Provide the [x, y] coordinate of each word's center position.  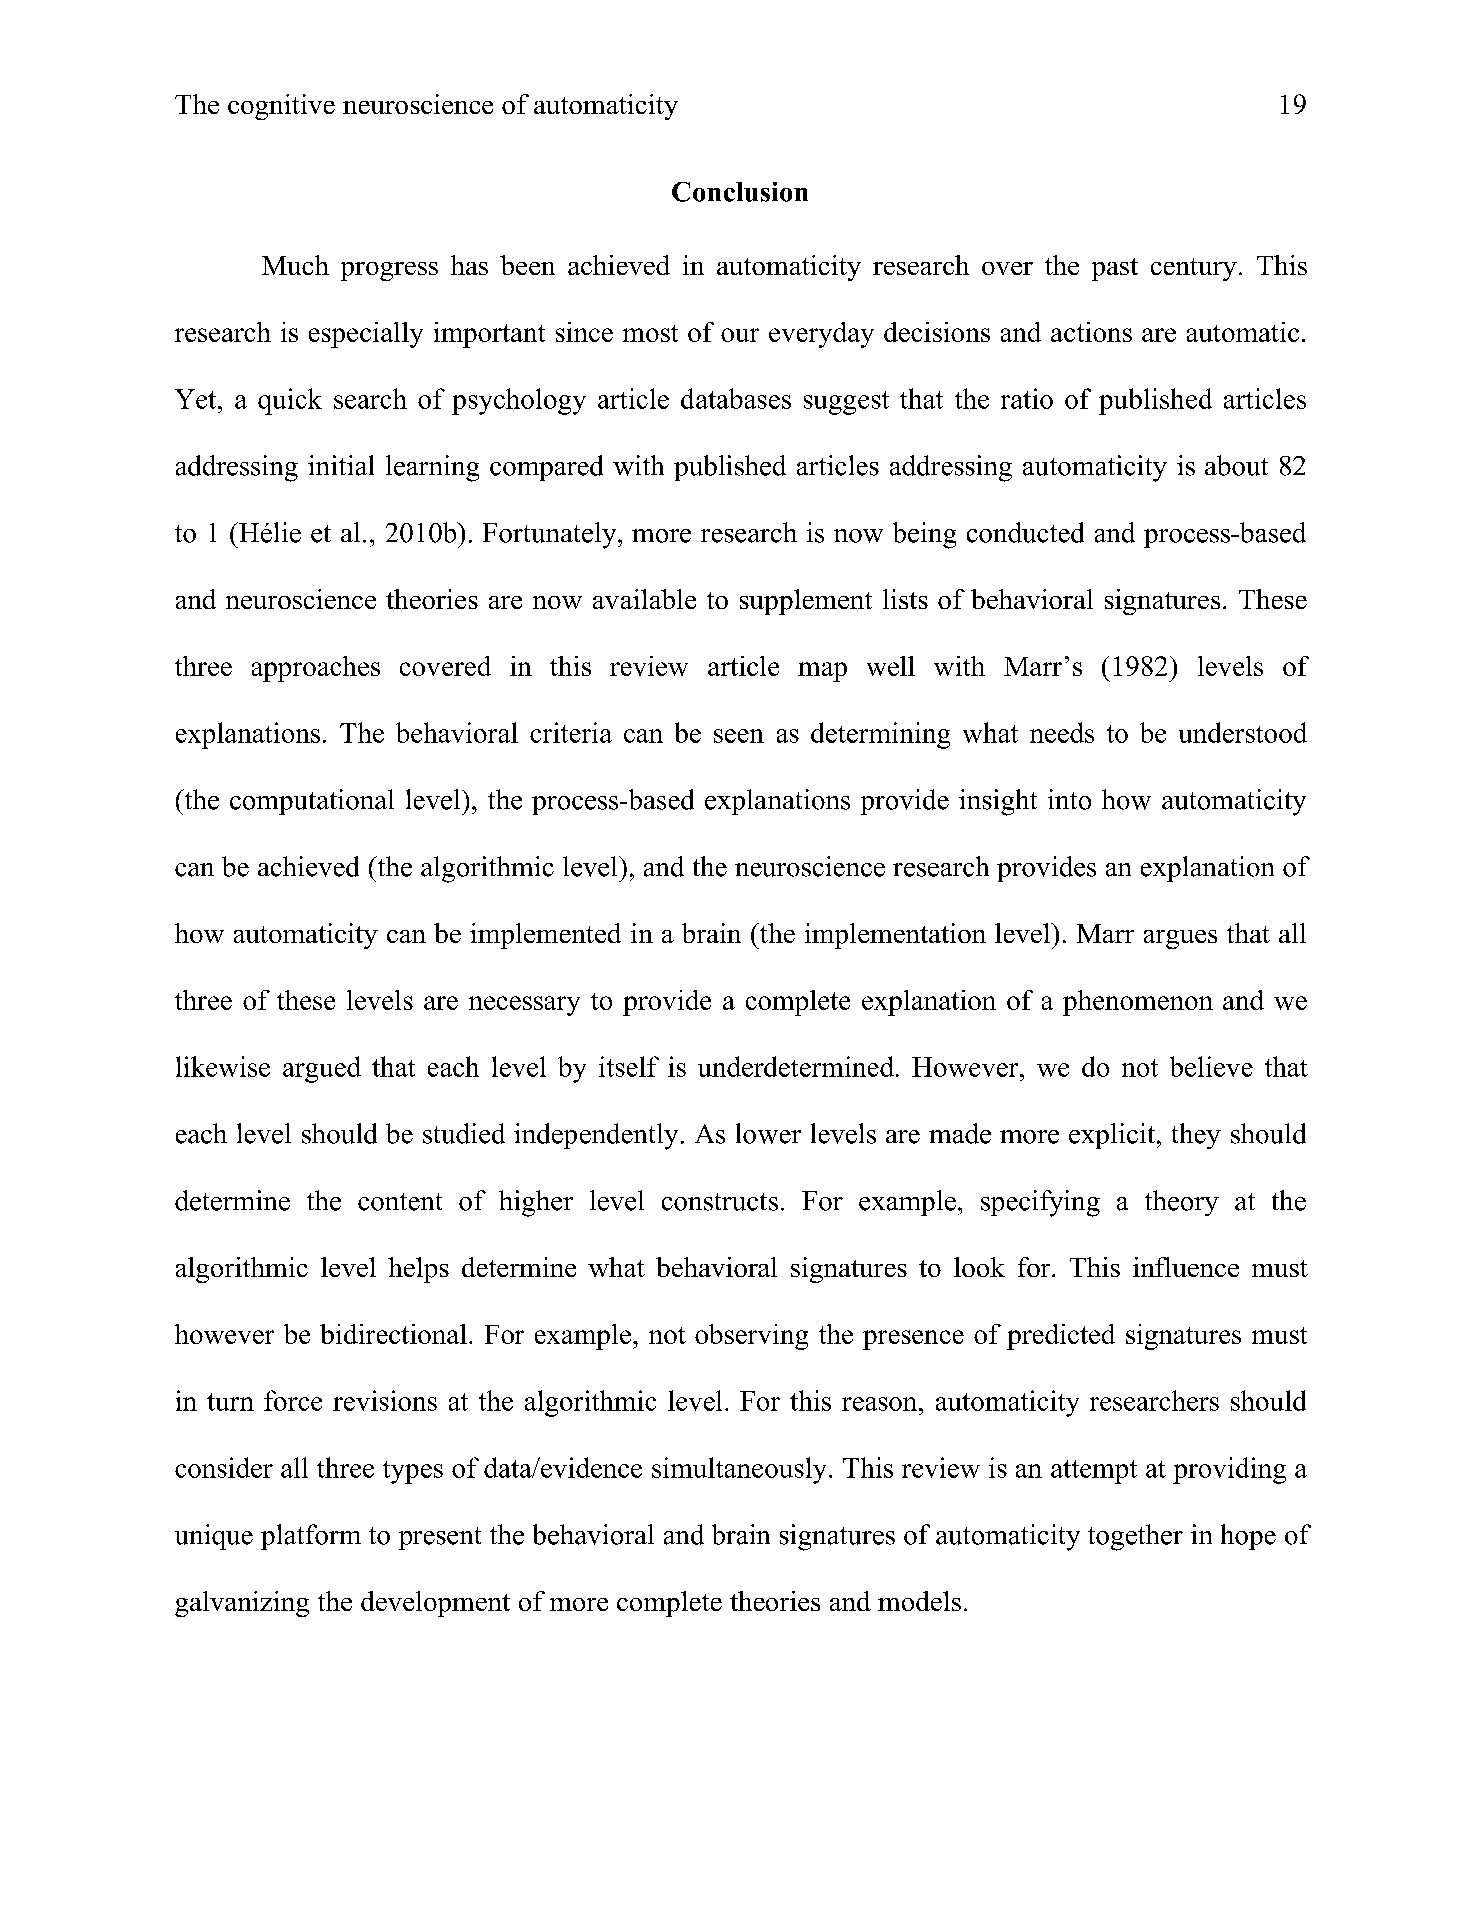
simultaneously [739, 1470]
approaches [316, 669]
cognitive [281, 107]
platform [311, 1537]
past [1115, 269]
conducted [1025, 532]
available [644, 599]
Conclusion [740, 192]
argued [322, 1069]
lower [768, 1133]
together [1135, 1537]
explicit [1113, 1136]
